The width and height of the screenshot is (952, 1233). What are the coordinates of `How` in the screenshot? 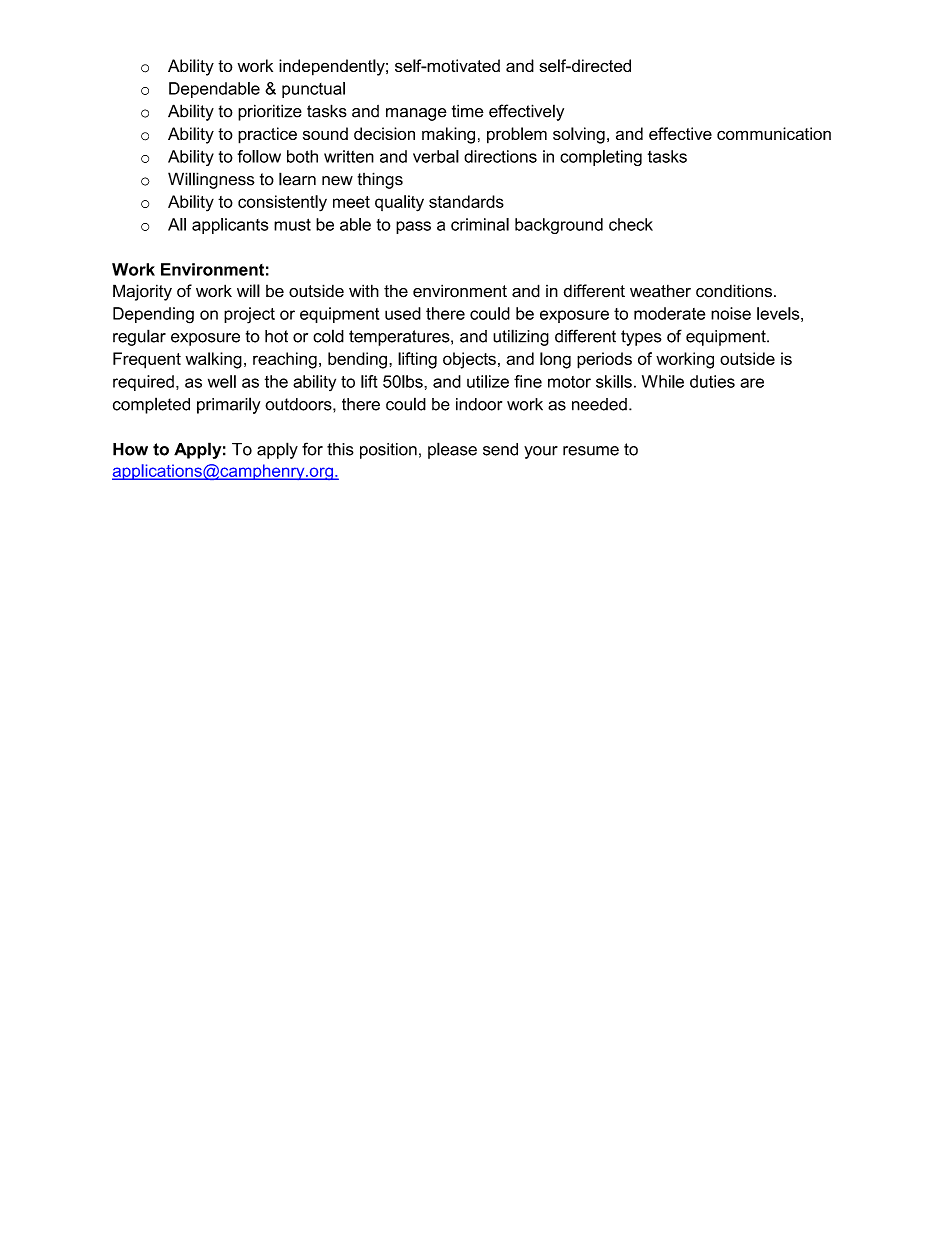 It's located at (130, 449).
